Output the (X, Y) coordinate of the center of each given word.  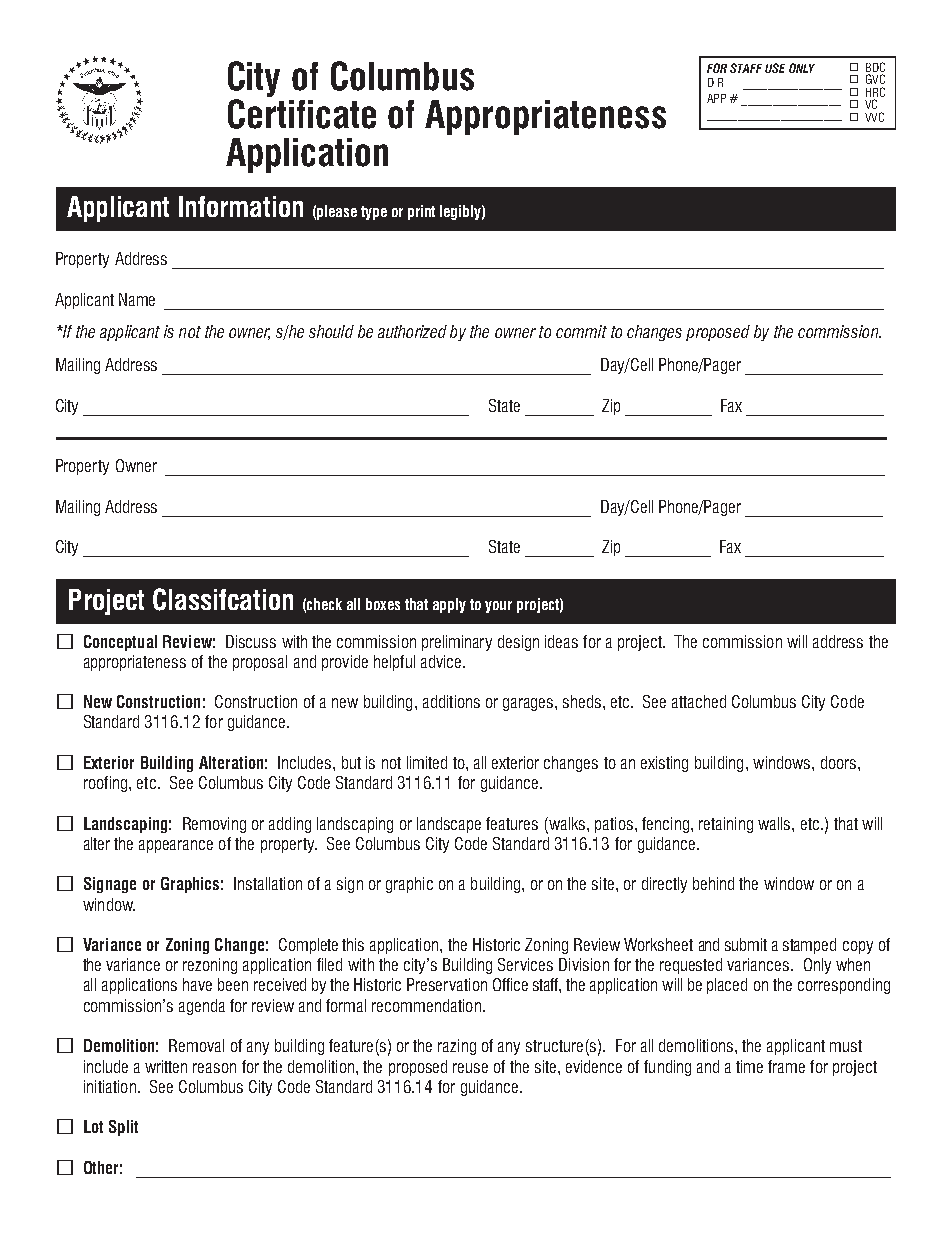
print (421, 212)
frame (786, 1066)
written (166, 1066)
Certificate (302, 114)
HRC (875, 93)
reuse (470, 1068)
